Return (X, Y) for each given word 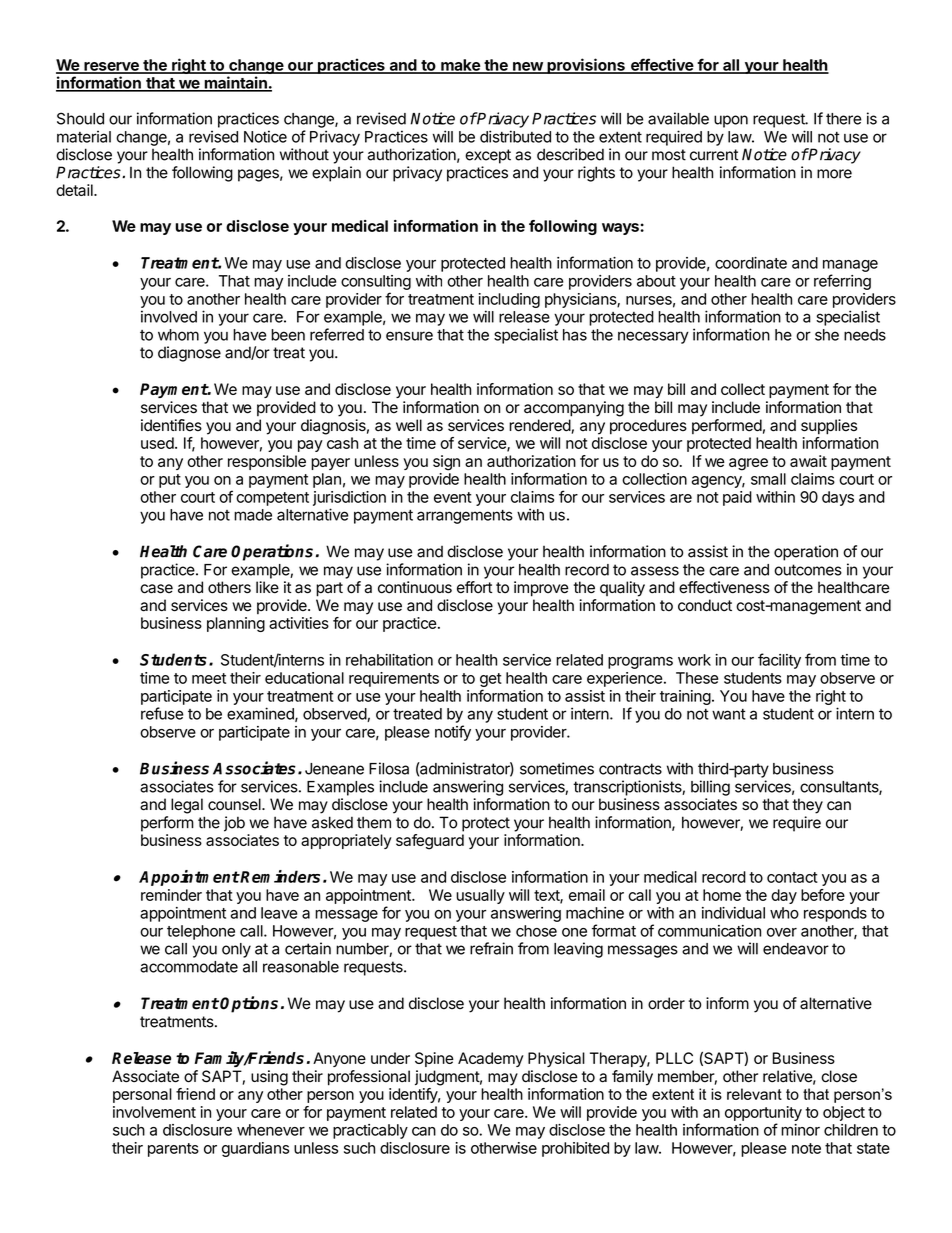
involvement (154, 1112)
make (460, 66)
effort (474, 587)
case (156, 589)
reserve (111, 67)
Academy (491, 1059)
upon (731, 121)
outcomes (808, 570)
